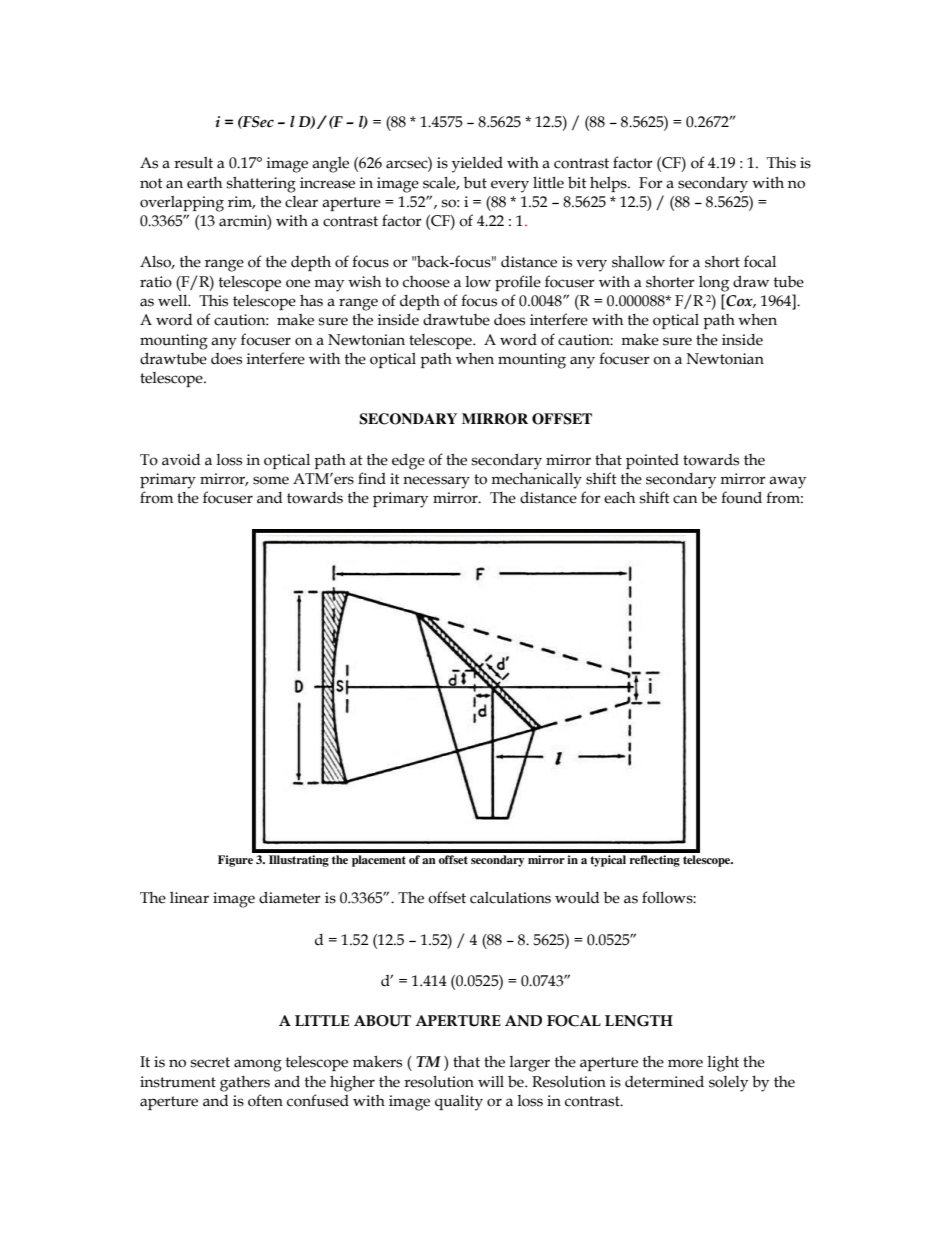  Describe the element at coordinates (181, 460) in the screenshot. I see `avoid` at that location.
